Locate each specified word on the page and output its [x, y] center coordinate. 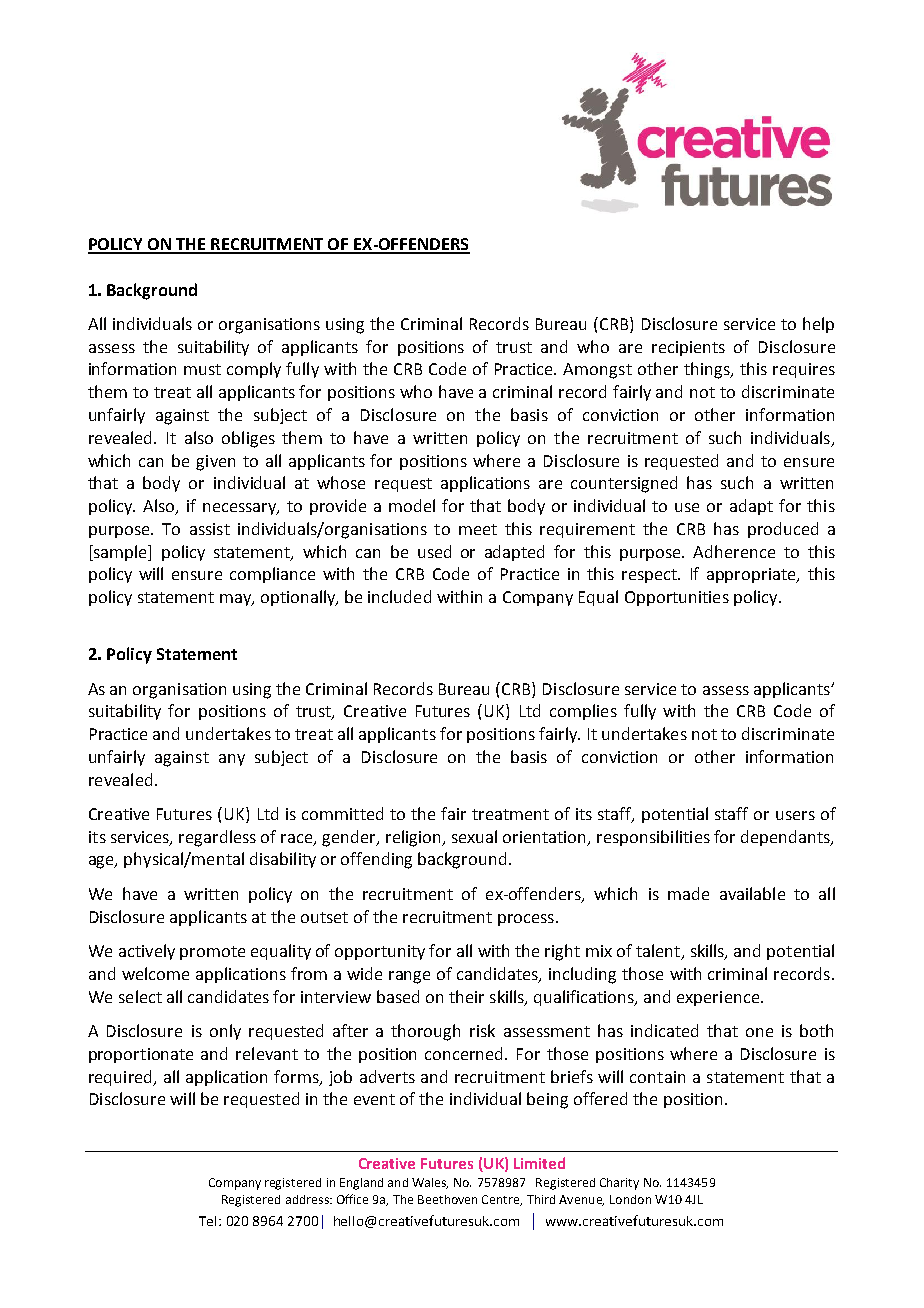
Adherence [734, 551]
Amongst [597, 371]
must [202, 369]
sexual [474, 836]
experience [718, 998]
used [434, 551]
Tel [207, 1221]
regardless [217, 838]
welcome [155, 973]
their [466, 996]
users [795, 815]
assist [210, 529]
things [708, 370]
